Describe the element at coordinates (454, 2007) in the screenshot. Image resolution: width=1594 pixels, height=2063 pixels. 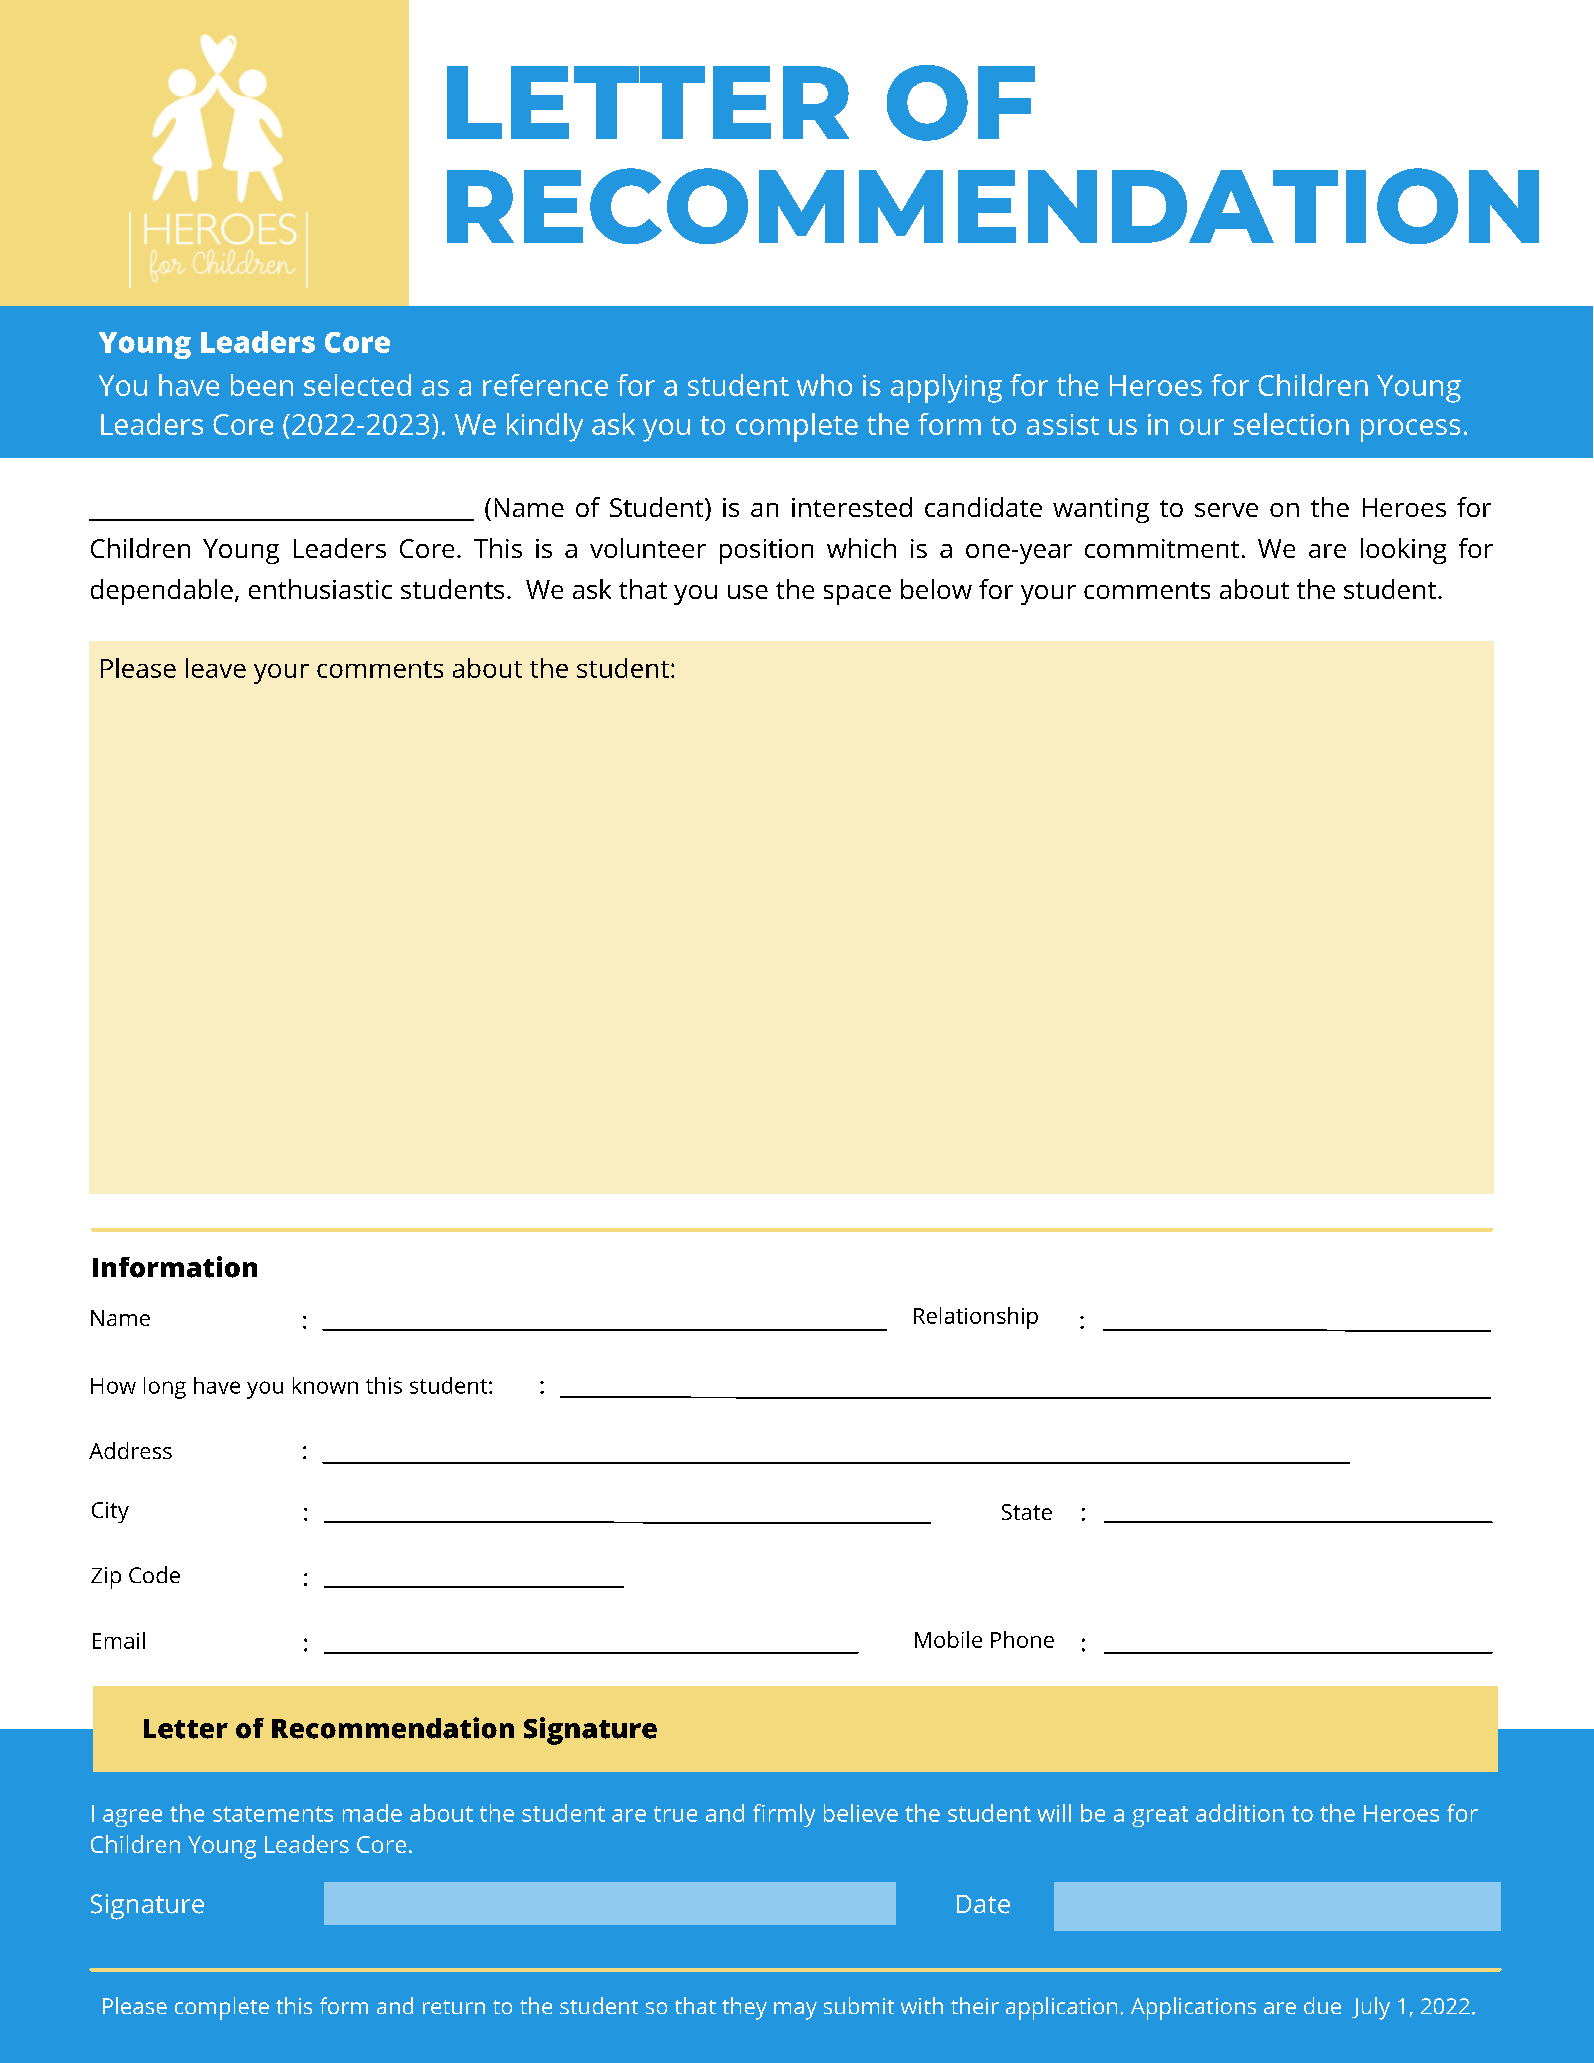
I see `return` at that location.
